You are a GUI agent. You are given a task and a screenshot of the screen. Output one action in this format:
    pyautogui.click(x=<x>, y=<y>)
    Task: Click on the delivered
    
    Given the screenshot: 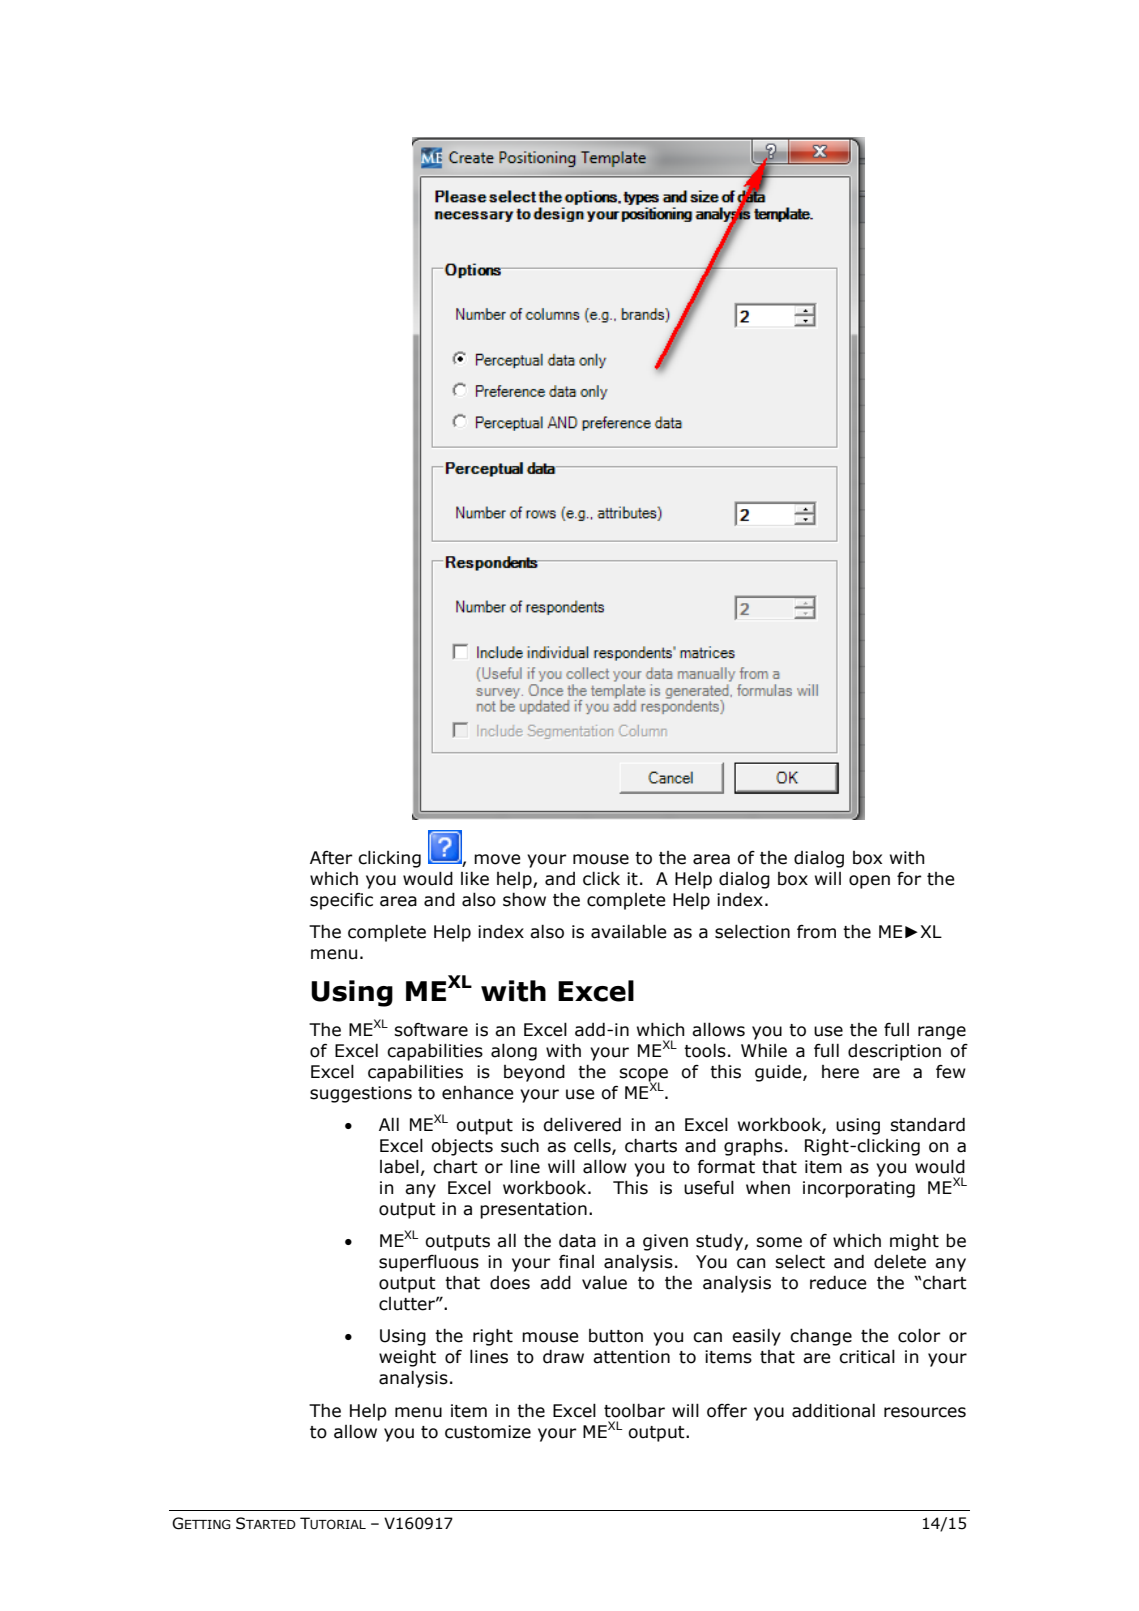 What is the action you would take?
    pyautogui.click(x=582, y=1124)
